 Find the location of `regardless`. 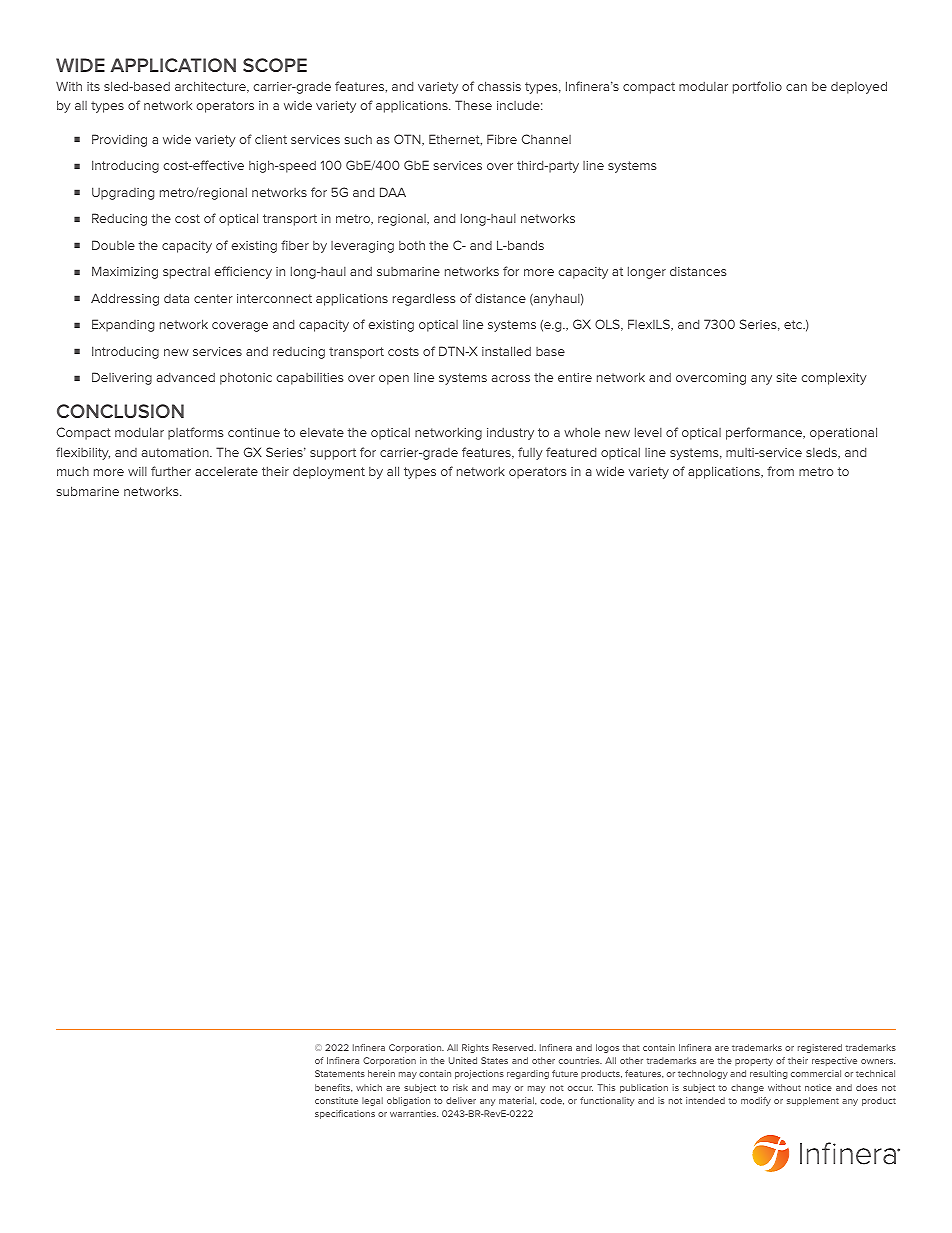

regardless is located at coordinates (424, 299).
